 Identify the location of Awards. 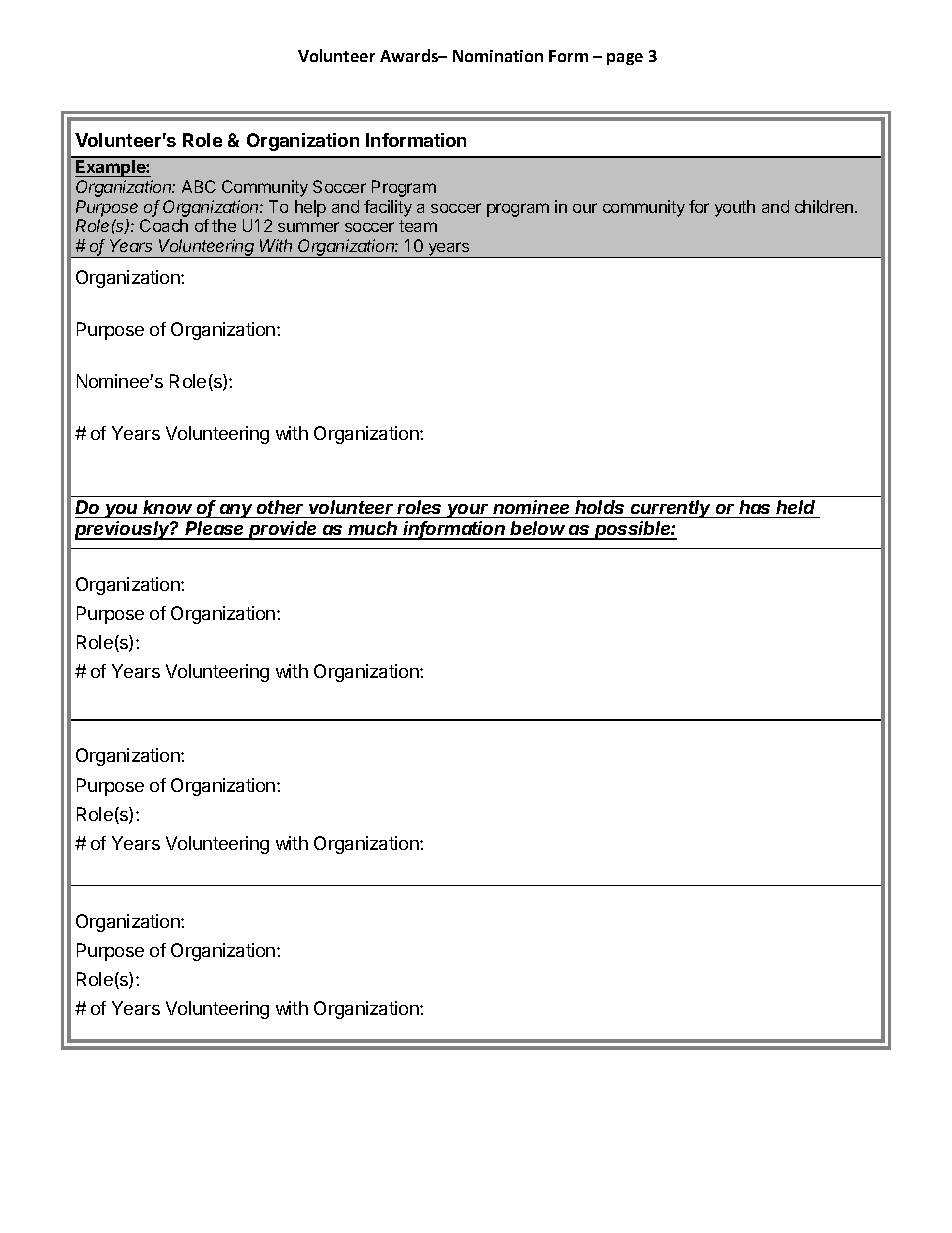
(410, 55).
